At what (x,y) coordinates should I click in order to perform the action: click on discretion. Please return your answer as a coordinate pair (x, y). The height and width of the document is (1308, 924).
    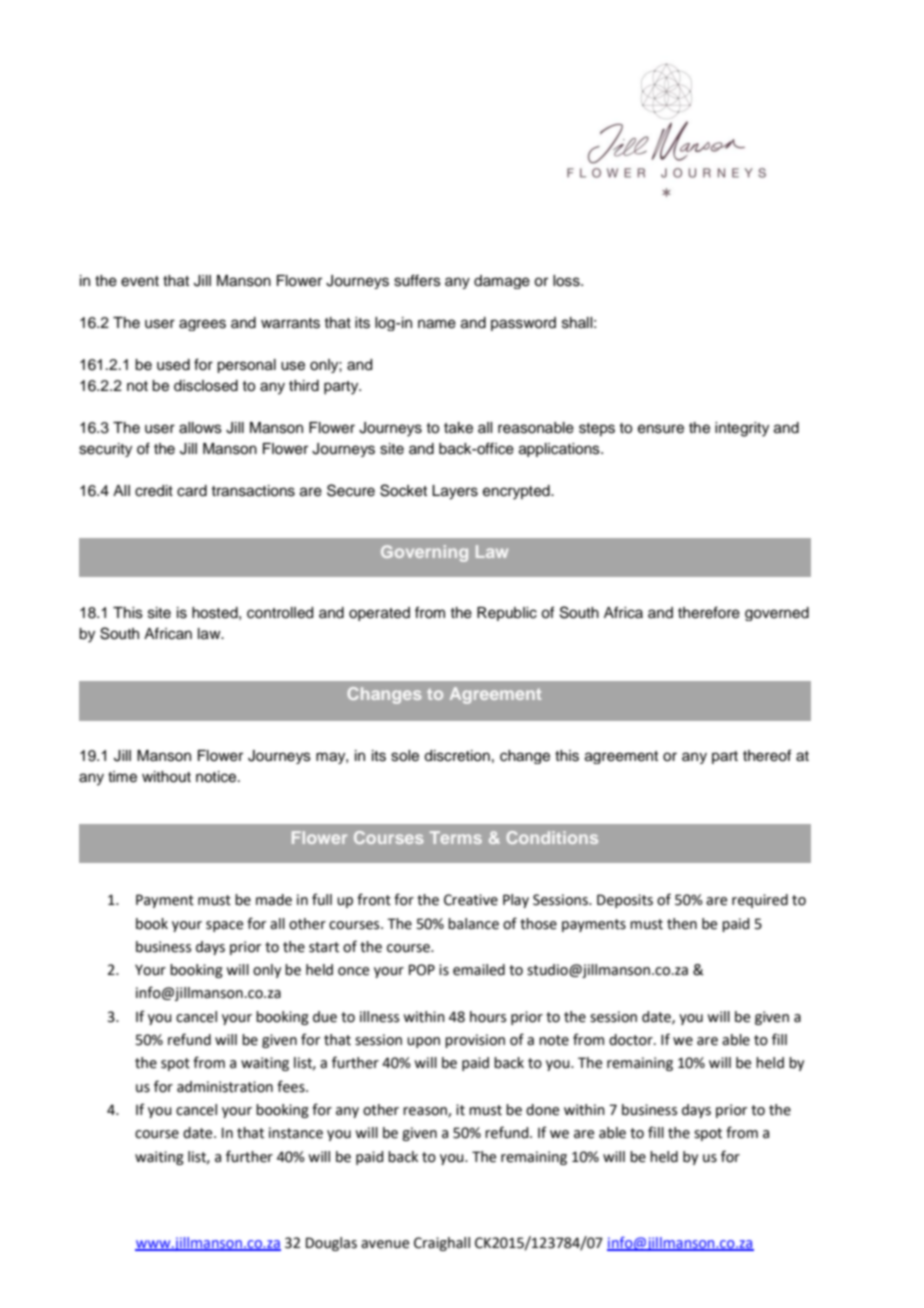
    Looking at the image, I should click on (457, 756).
